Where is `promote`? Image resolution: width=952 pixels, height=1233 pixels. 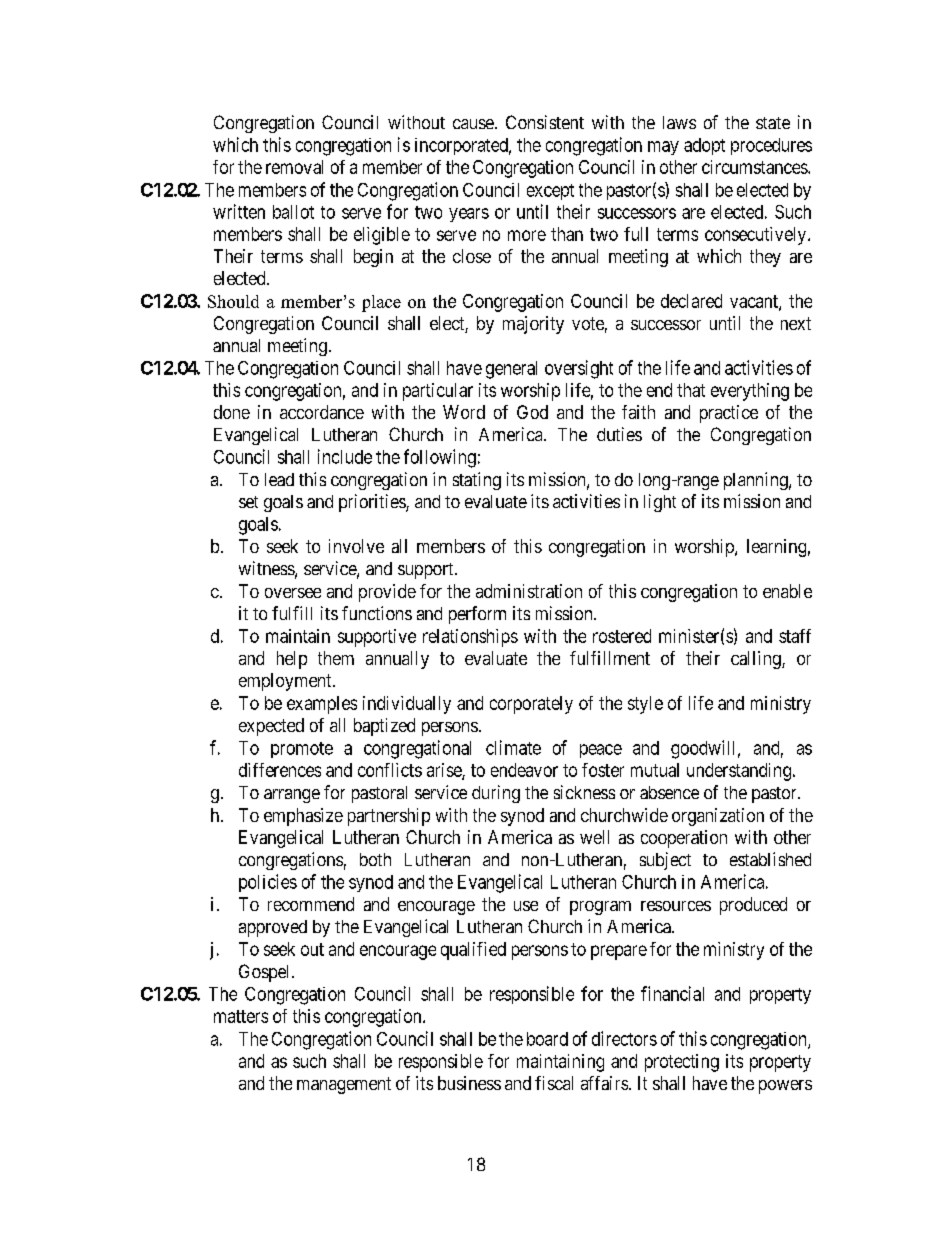 promote is located at coordinates (302, 750).
